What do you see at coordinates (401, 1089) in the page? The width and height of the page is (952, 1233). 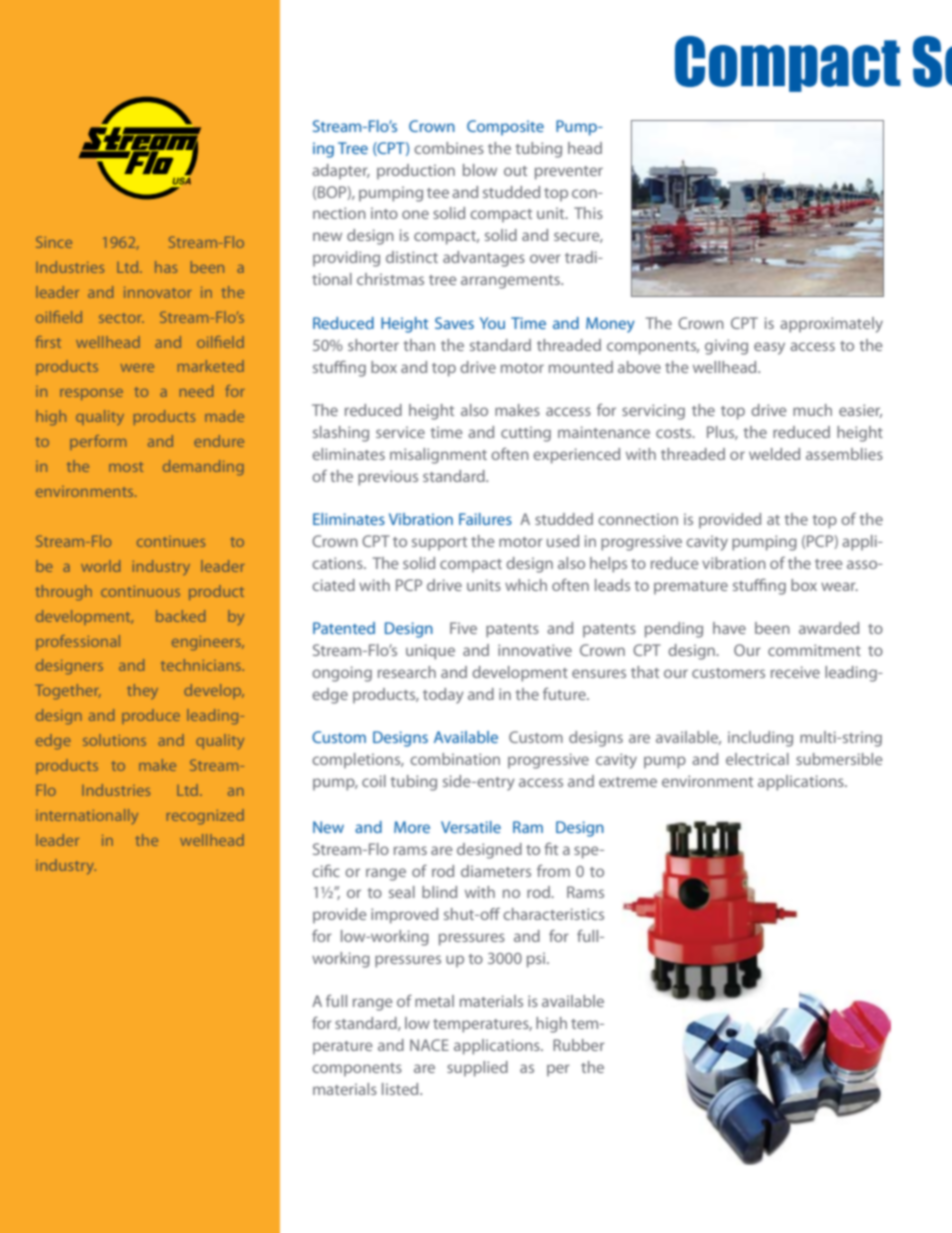 I see `listed` at bounding box center [401, 1089].
